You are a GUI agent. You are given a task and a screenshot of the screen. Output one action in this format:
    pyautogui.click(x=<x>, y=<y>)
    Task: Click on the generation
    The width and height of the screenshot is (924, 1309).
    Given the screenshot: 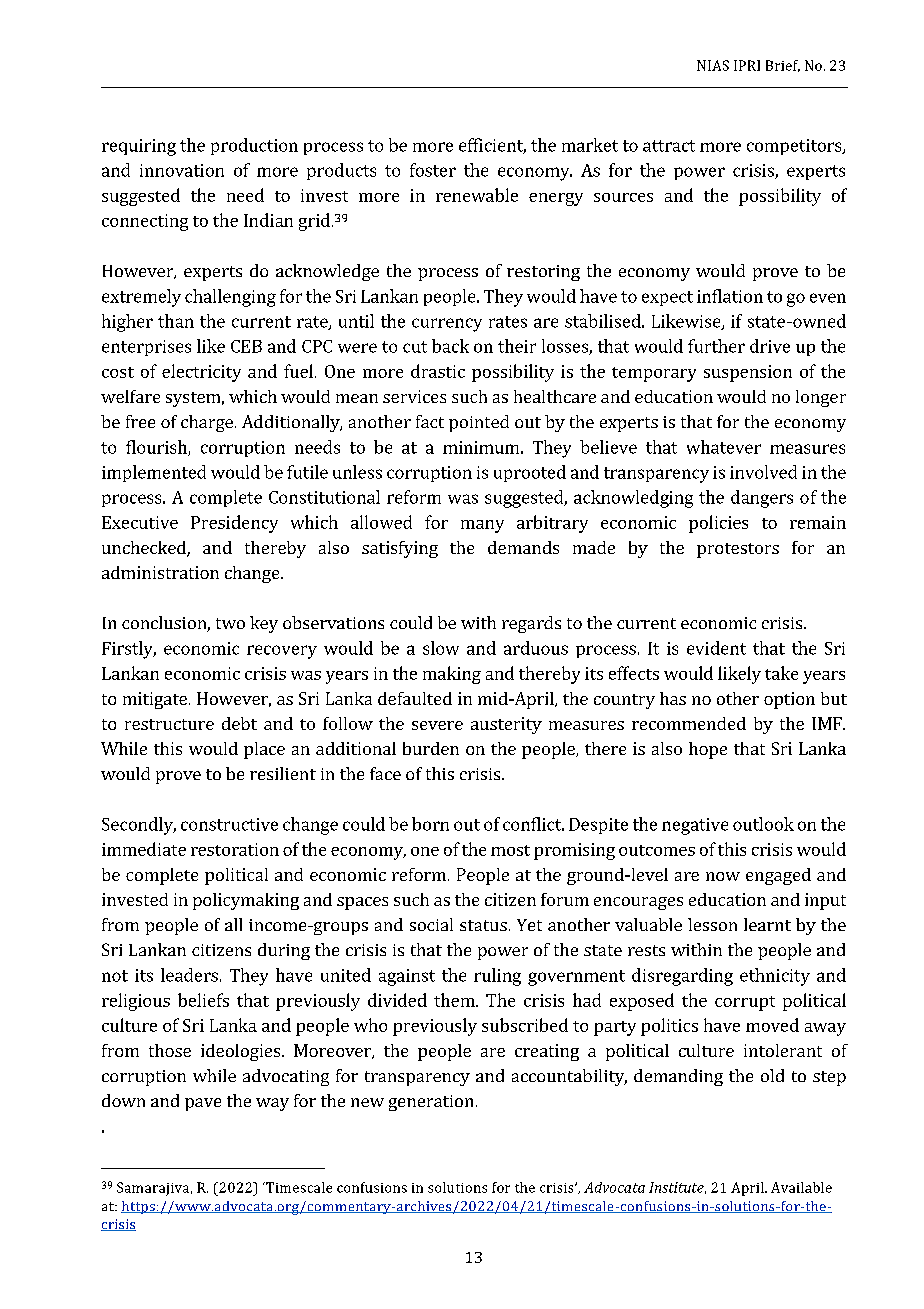 What is the action you would take?
    pyautogui.click(x=431, y=1103)
